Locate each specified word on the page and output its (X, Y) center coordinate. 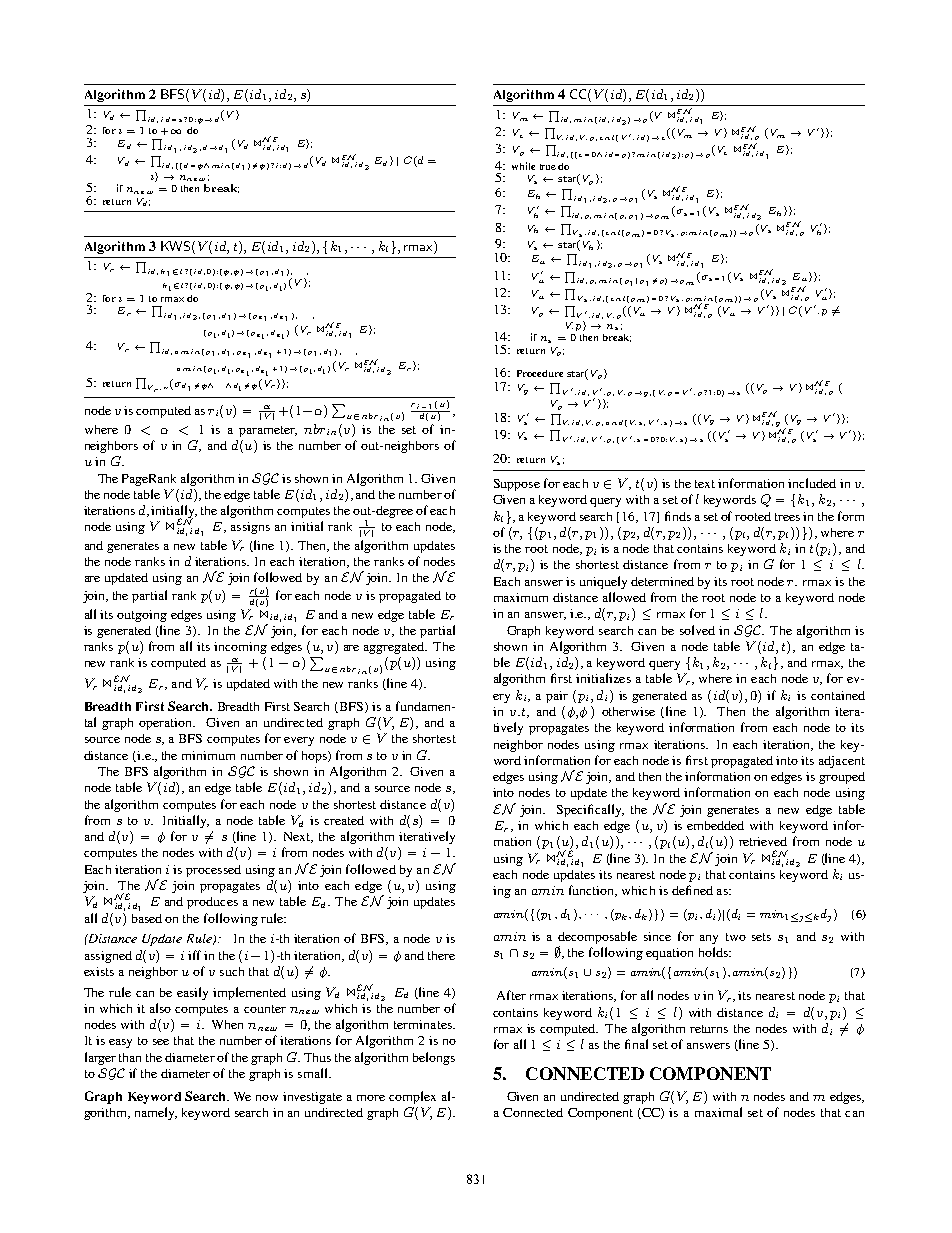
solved (697, 630)
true (548, 167)
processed (213, 871)
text (705, 484)
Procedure (540, 373)
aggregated (395, 648)
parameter (268, 431)
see (161, 1042)
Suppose (517, 485)
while (523, 166)
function (593, 891)
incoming (240, 648)
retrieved (763, 841)
